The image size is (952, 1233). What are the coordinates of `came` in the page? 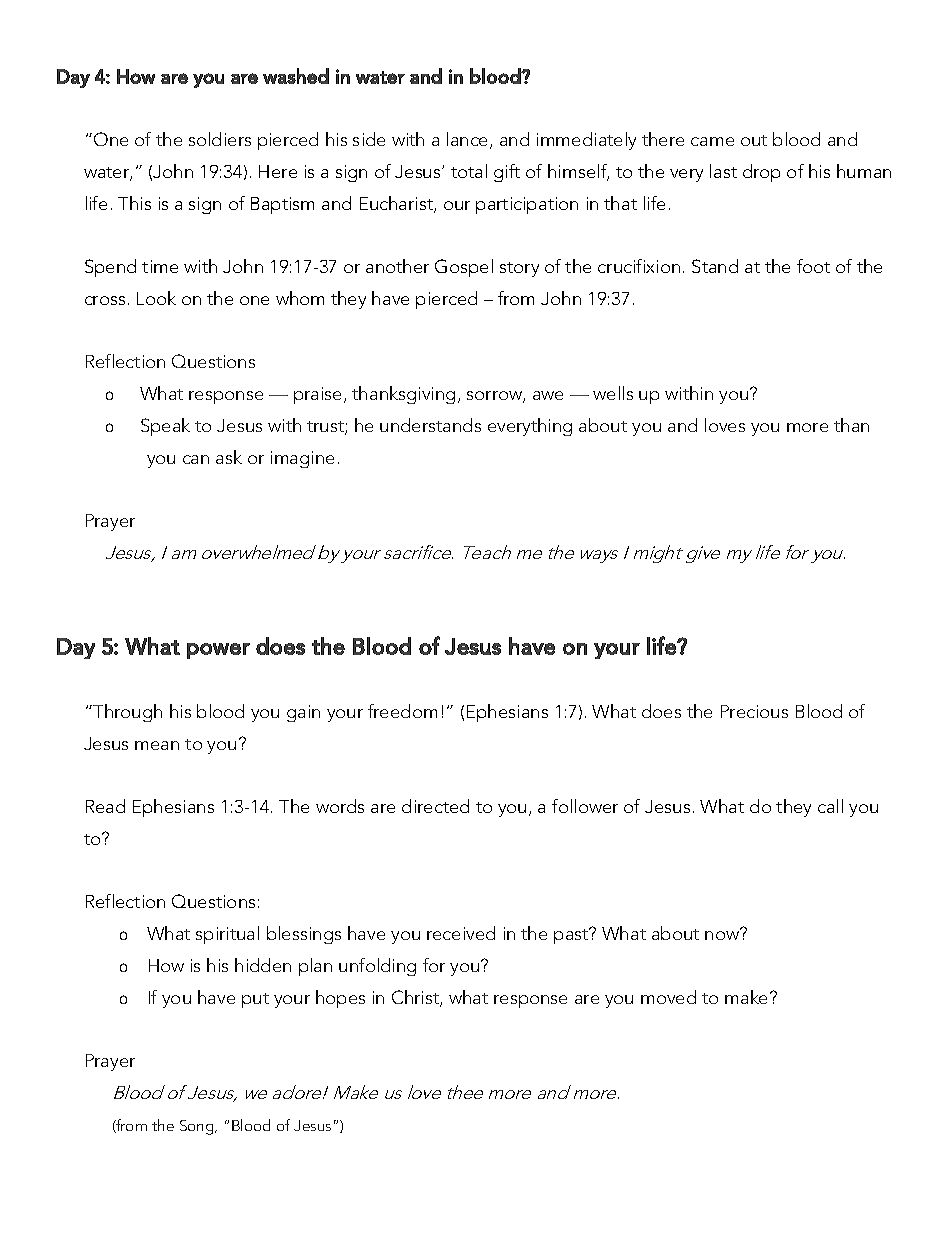 It's located at (712, 141).
